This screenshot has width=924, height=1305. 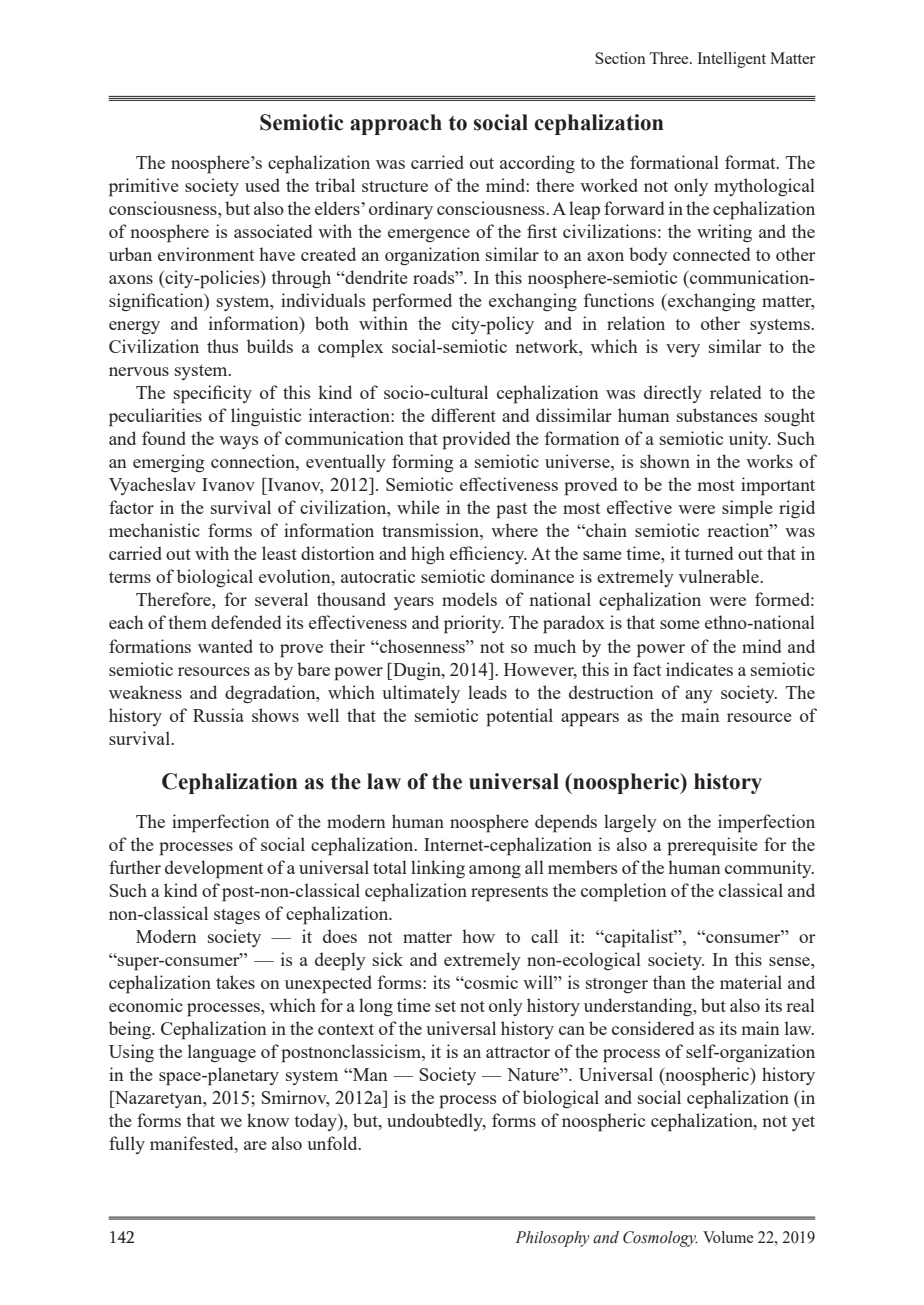 I want to click on linking, so click(x=438, y=869).
